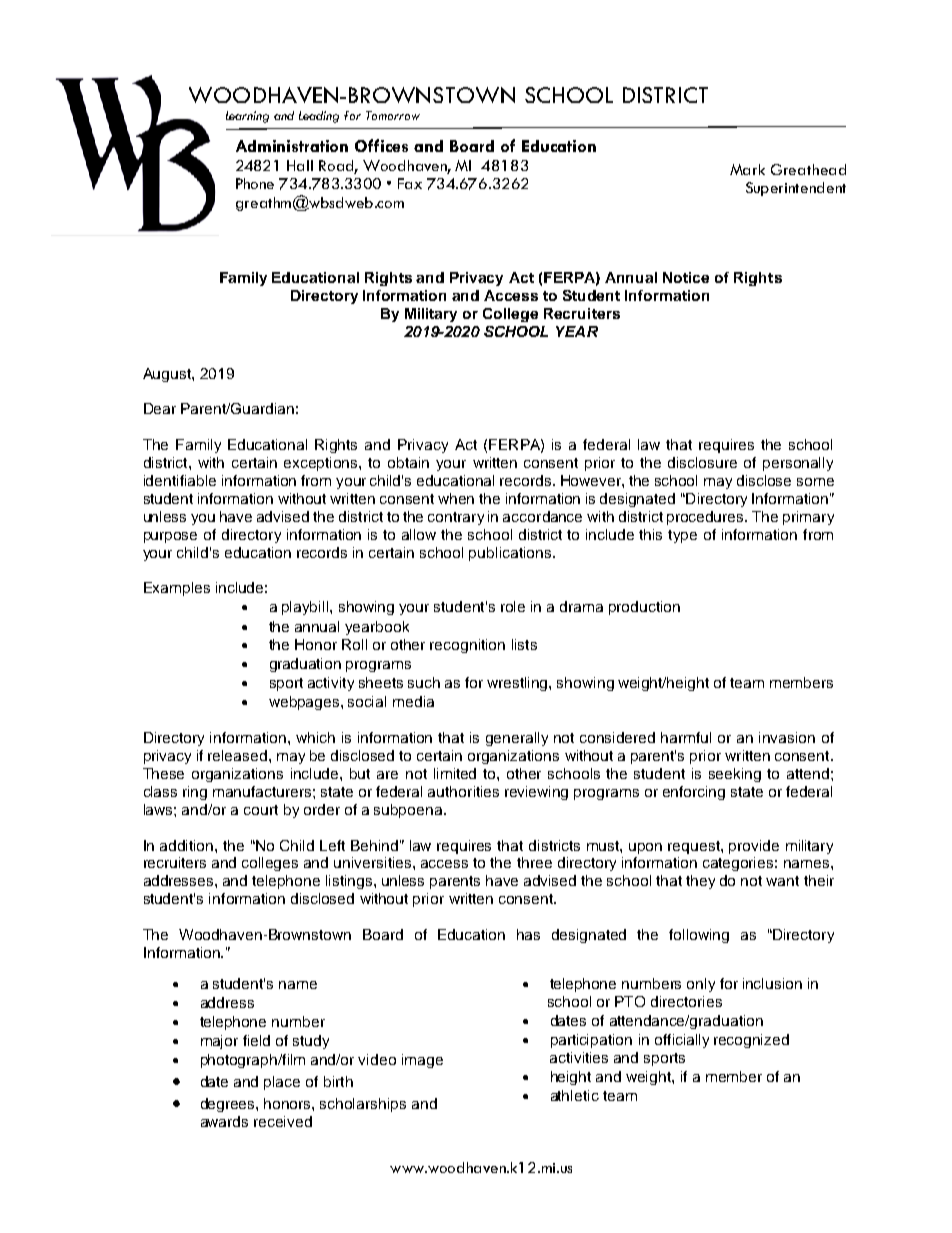 The image size is (952, 1233). What do you see at coordinates (754, 847) in the screenshot?
I see `provide` at bounding box center [754, 847].
